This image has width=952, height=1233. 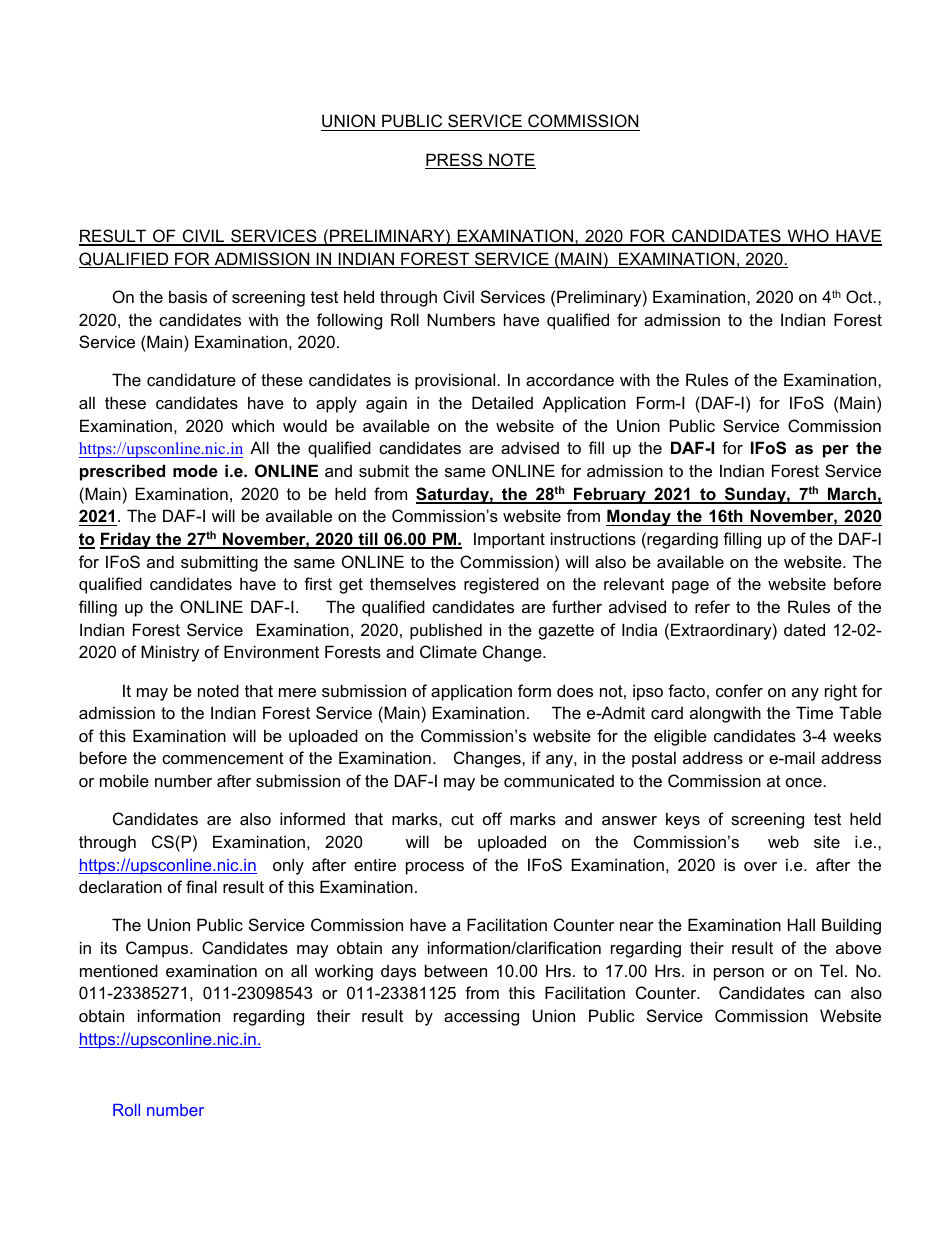 What do you see at coordinates (712, 606) in the image?
I see `refer` at bounding box center [712, 606].
